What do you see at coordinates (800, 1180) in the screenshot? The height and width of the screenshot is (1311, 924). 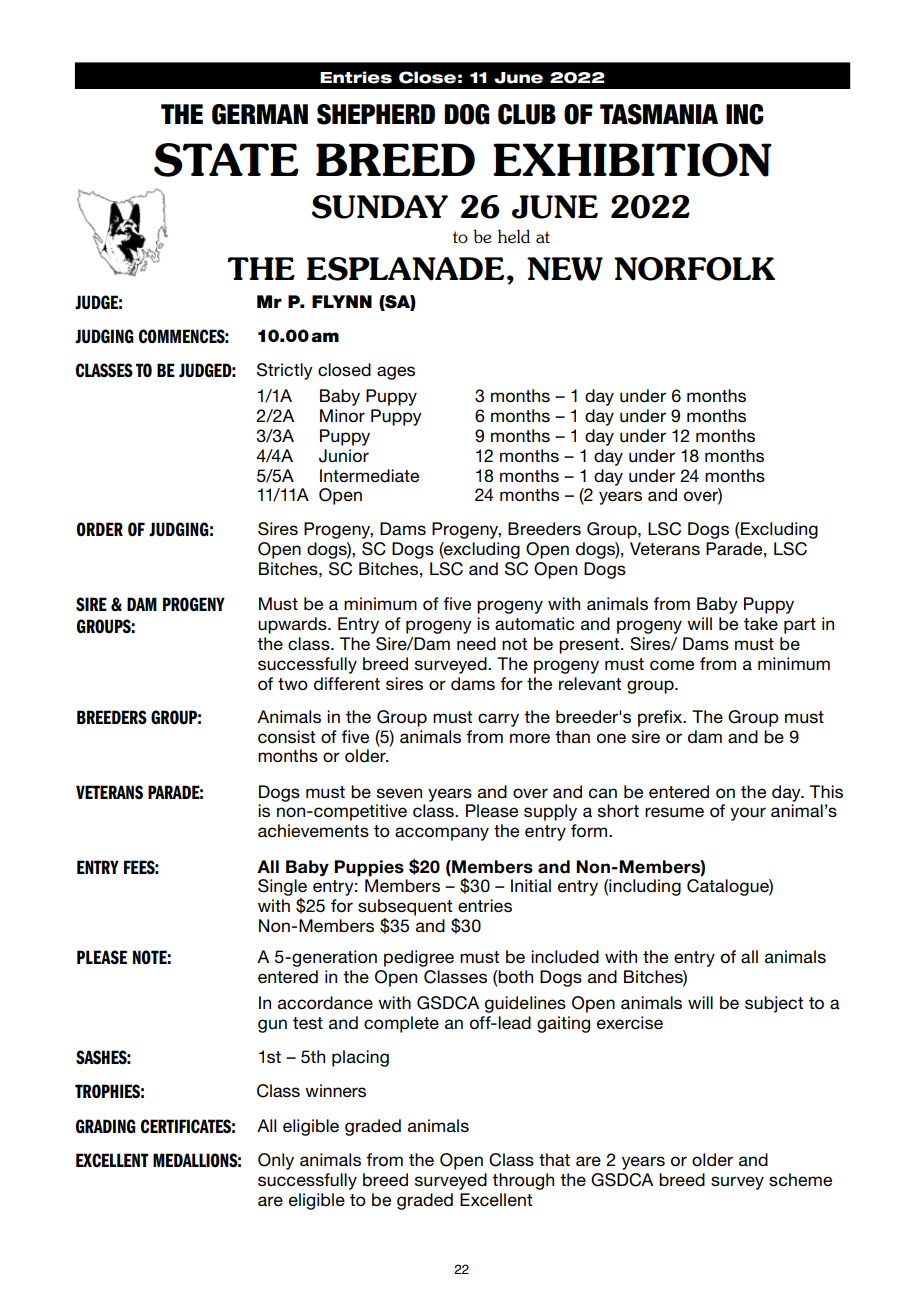 I see `scheme` at bounding box center [800, 1180].
